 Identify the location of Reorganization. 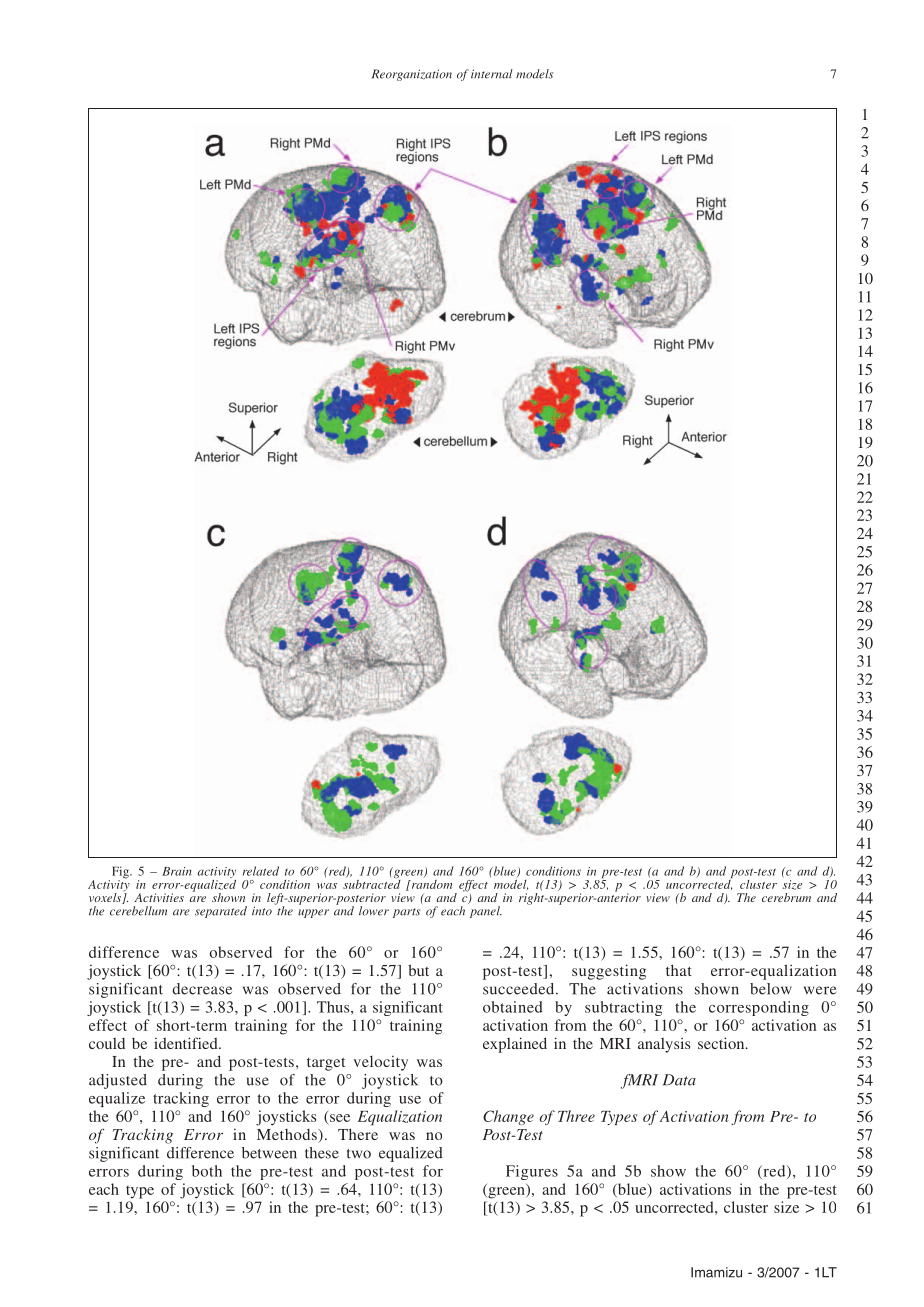
(412, 75).
